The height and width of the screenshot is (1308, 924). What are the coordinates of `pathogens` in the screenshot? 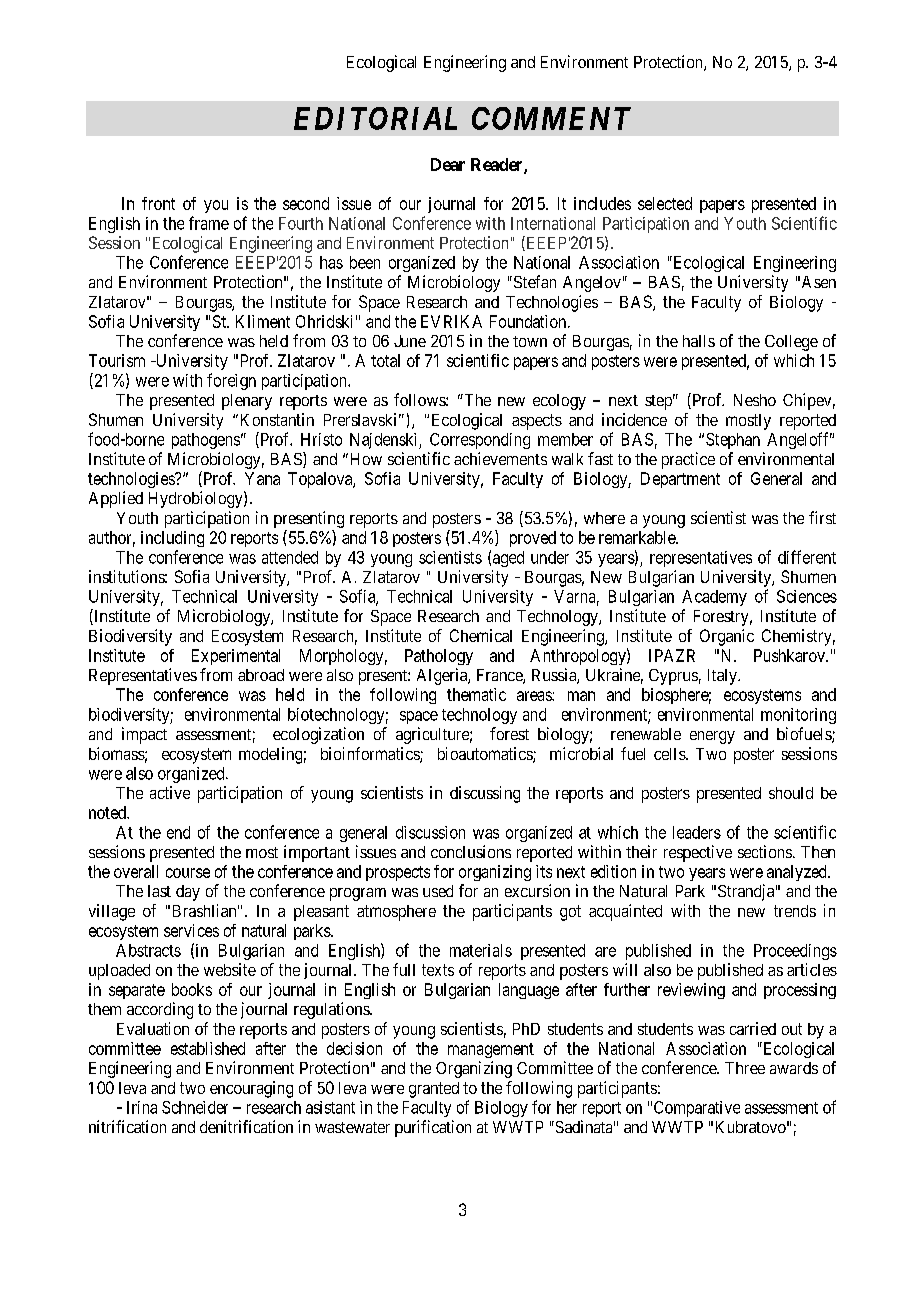 It's located at (206, 441).
